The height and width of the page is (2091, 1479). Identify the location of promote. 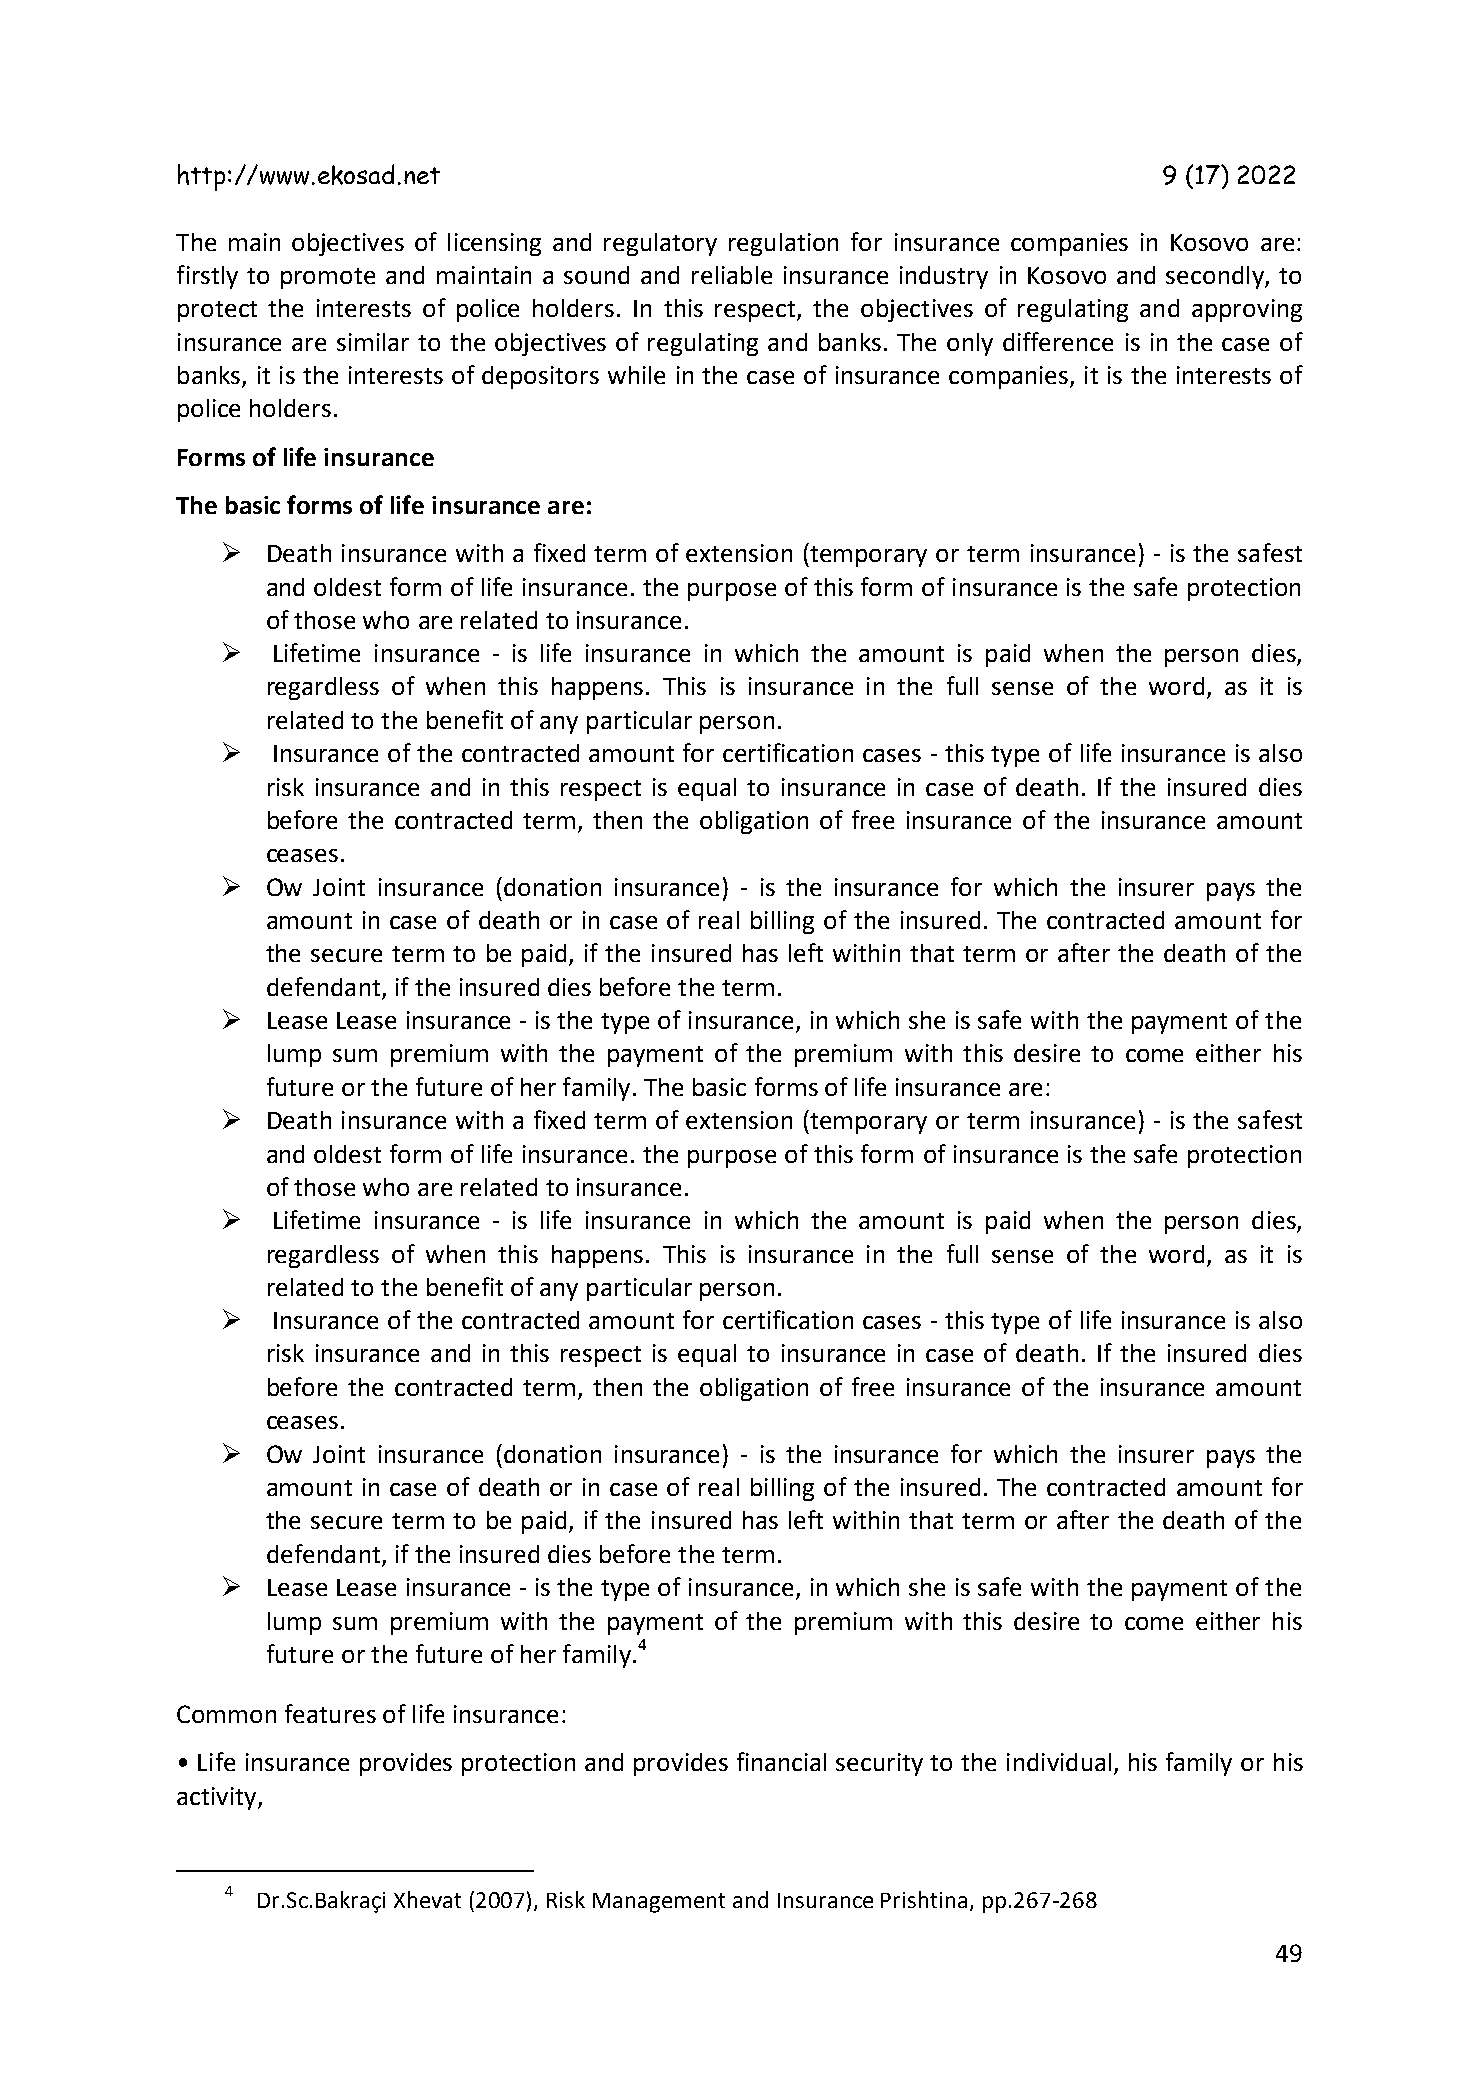
(328, 278).
